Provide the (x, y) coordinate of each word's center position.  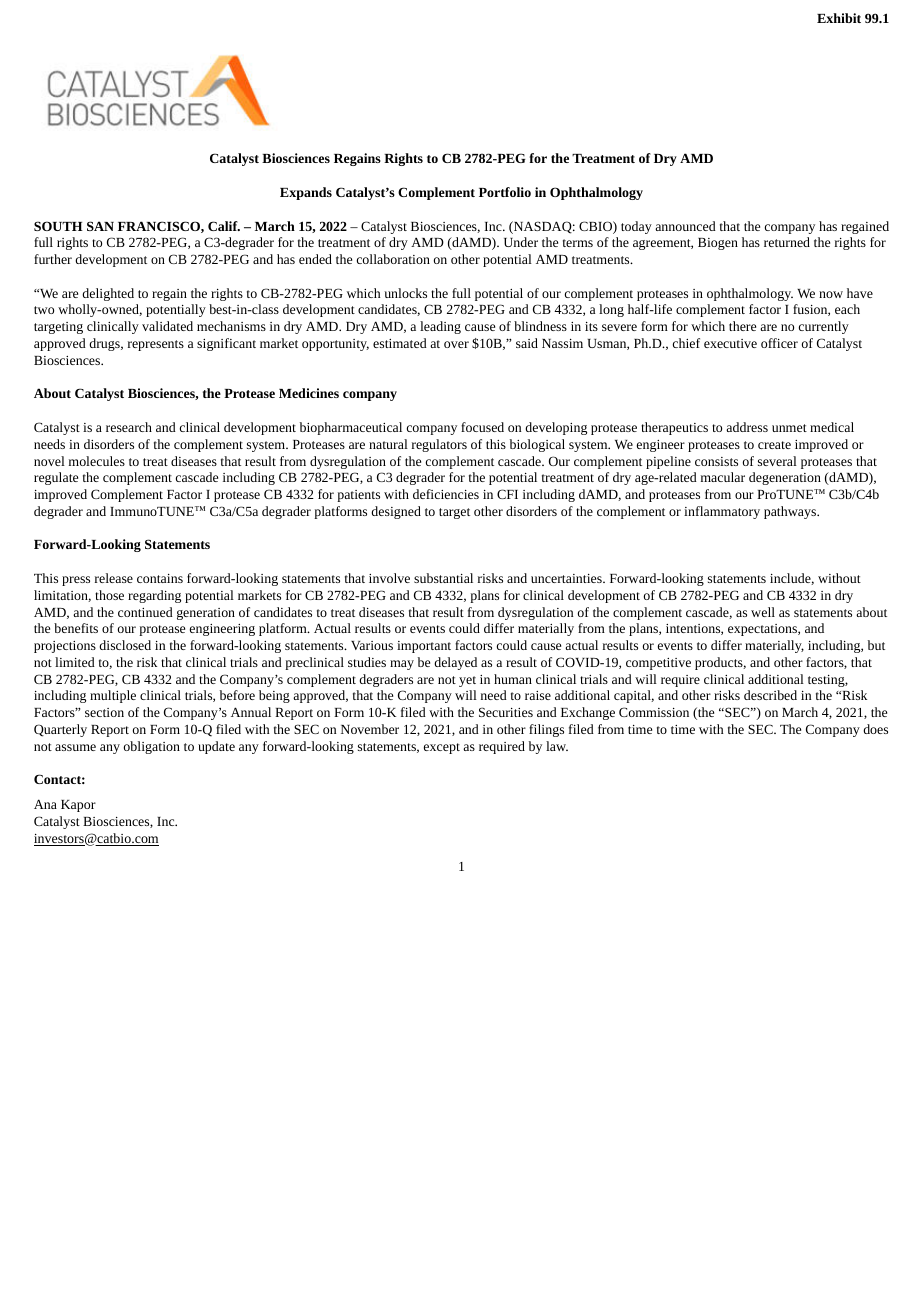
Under (521, 242)
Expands (306, 193)
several (777, 461)
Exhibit (839, 18)
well (763, 612)
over (456, 344)
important (424, 647)
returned (787, 242)
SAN (100, 226)
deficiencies (446, 494)
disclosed (125, 645)
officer (779, 343)
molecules (97, 461)
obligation (152, 747)
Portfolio (505, 192)
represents (156, 345)
